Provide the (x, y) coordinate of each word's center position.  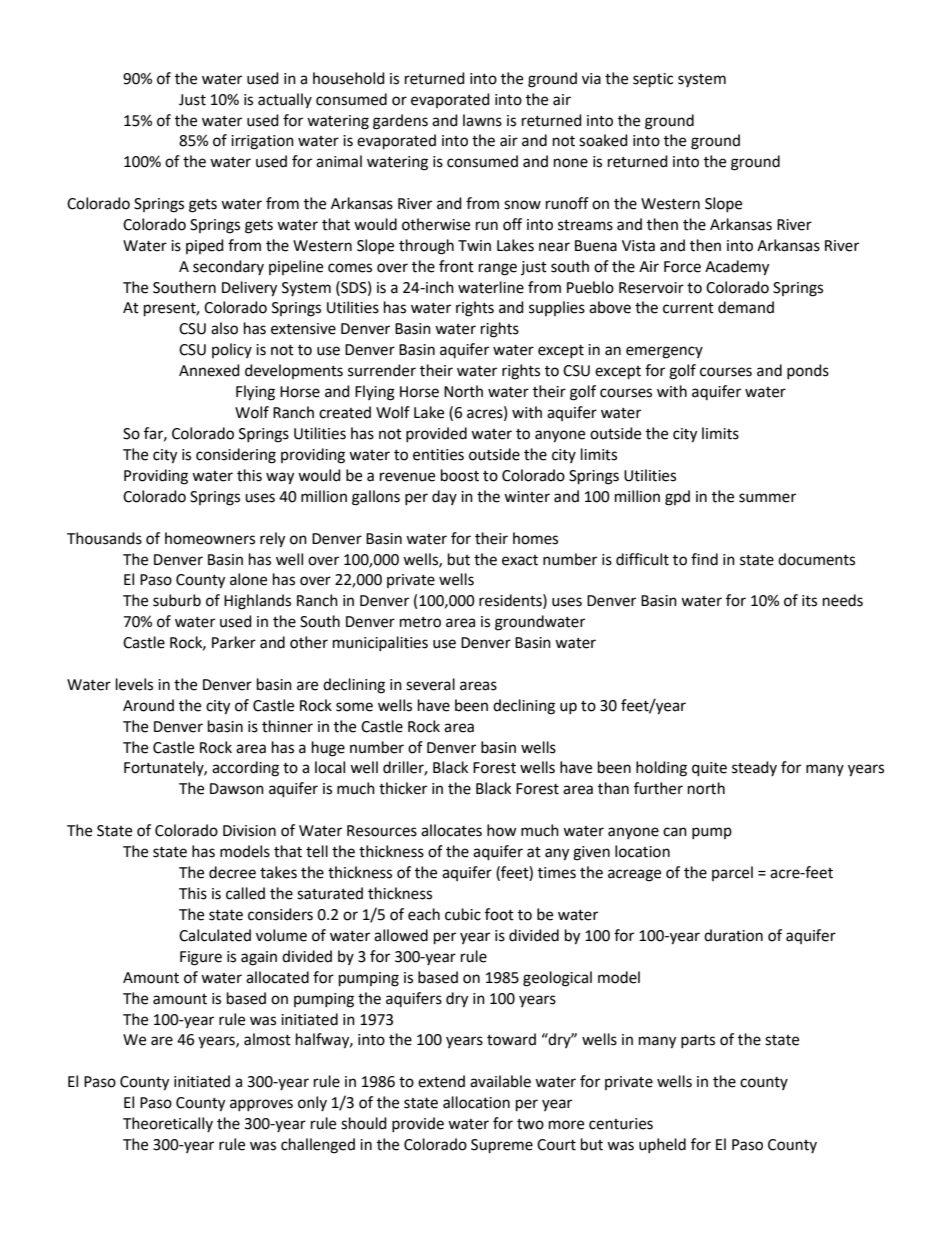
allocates (451, 830)
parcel (732, 873)
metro (420, 622)
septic (653, 80)
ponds (808, 371)
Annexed (209, 370)
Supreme (502, 1146)
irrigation (262, 142)
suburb (177, 600)
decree (232, 872)
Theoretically (168, 1124)
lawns (482, 120)
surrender (382, 370)
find (704, 559)
